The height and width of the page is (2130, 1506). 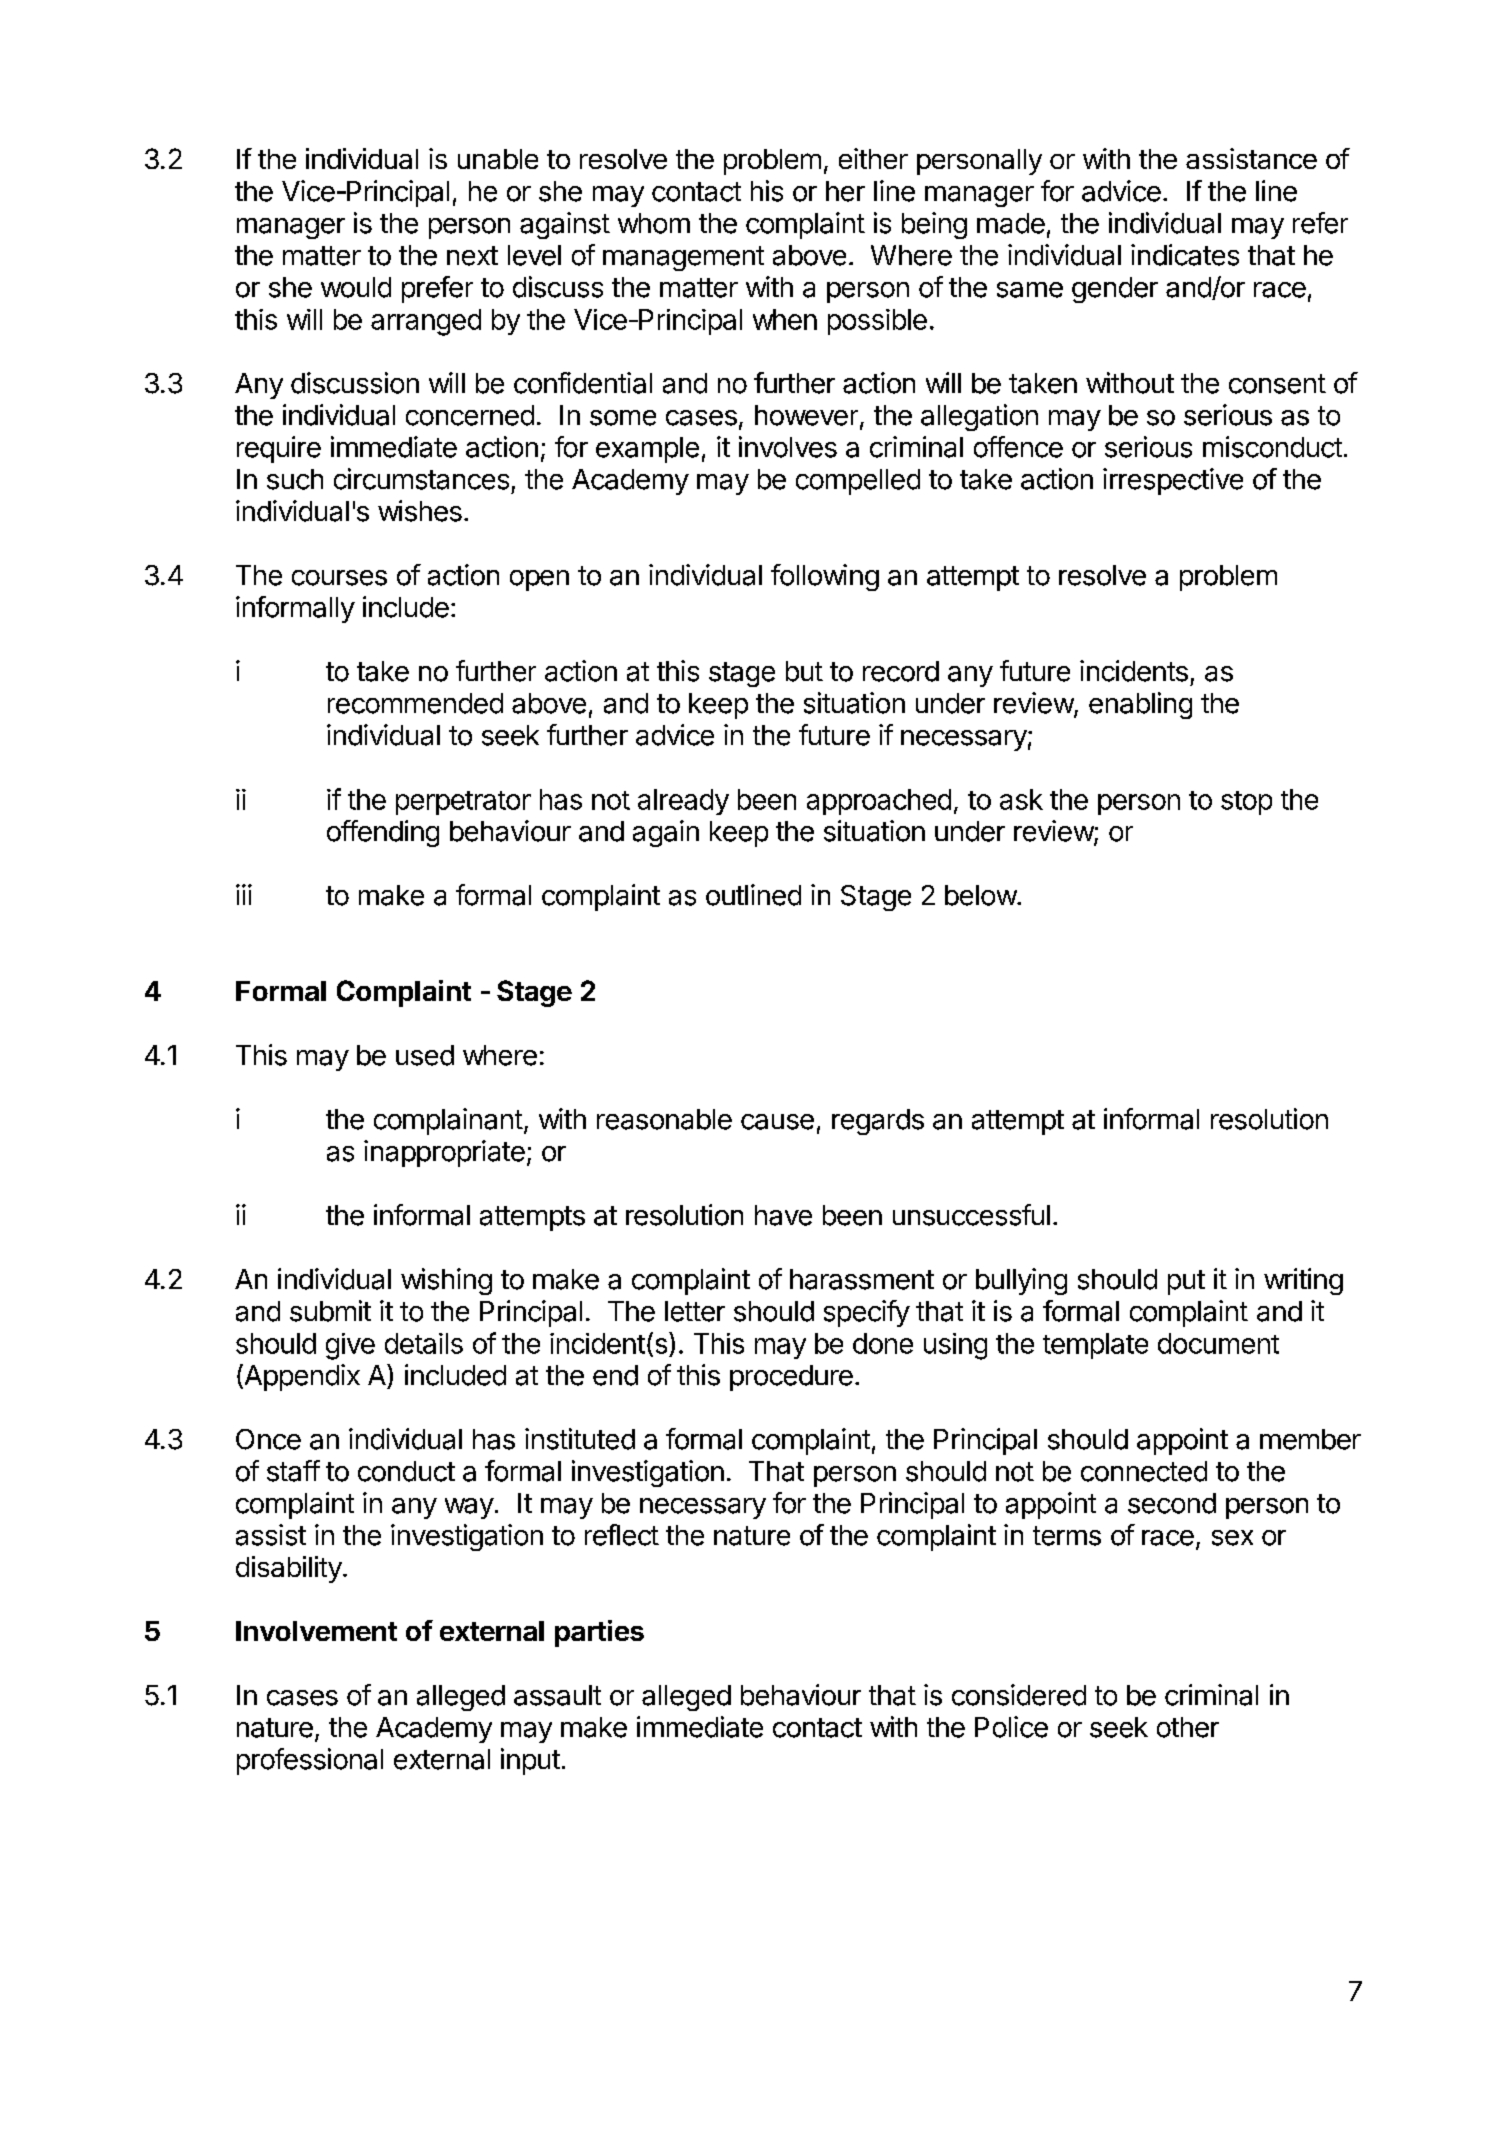 I want to click on unsuccessful, so click(x=971, y=1215).
